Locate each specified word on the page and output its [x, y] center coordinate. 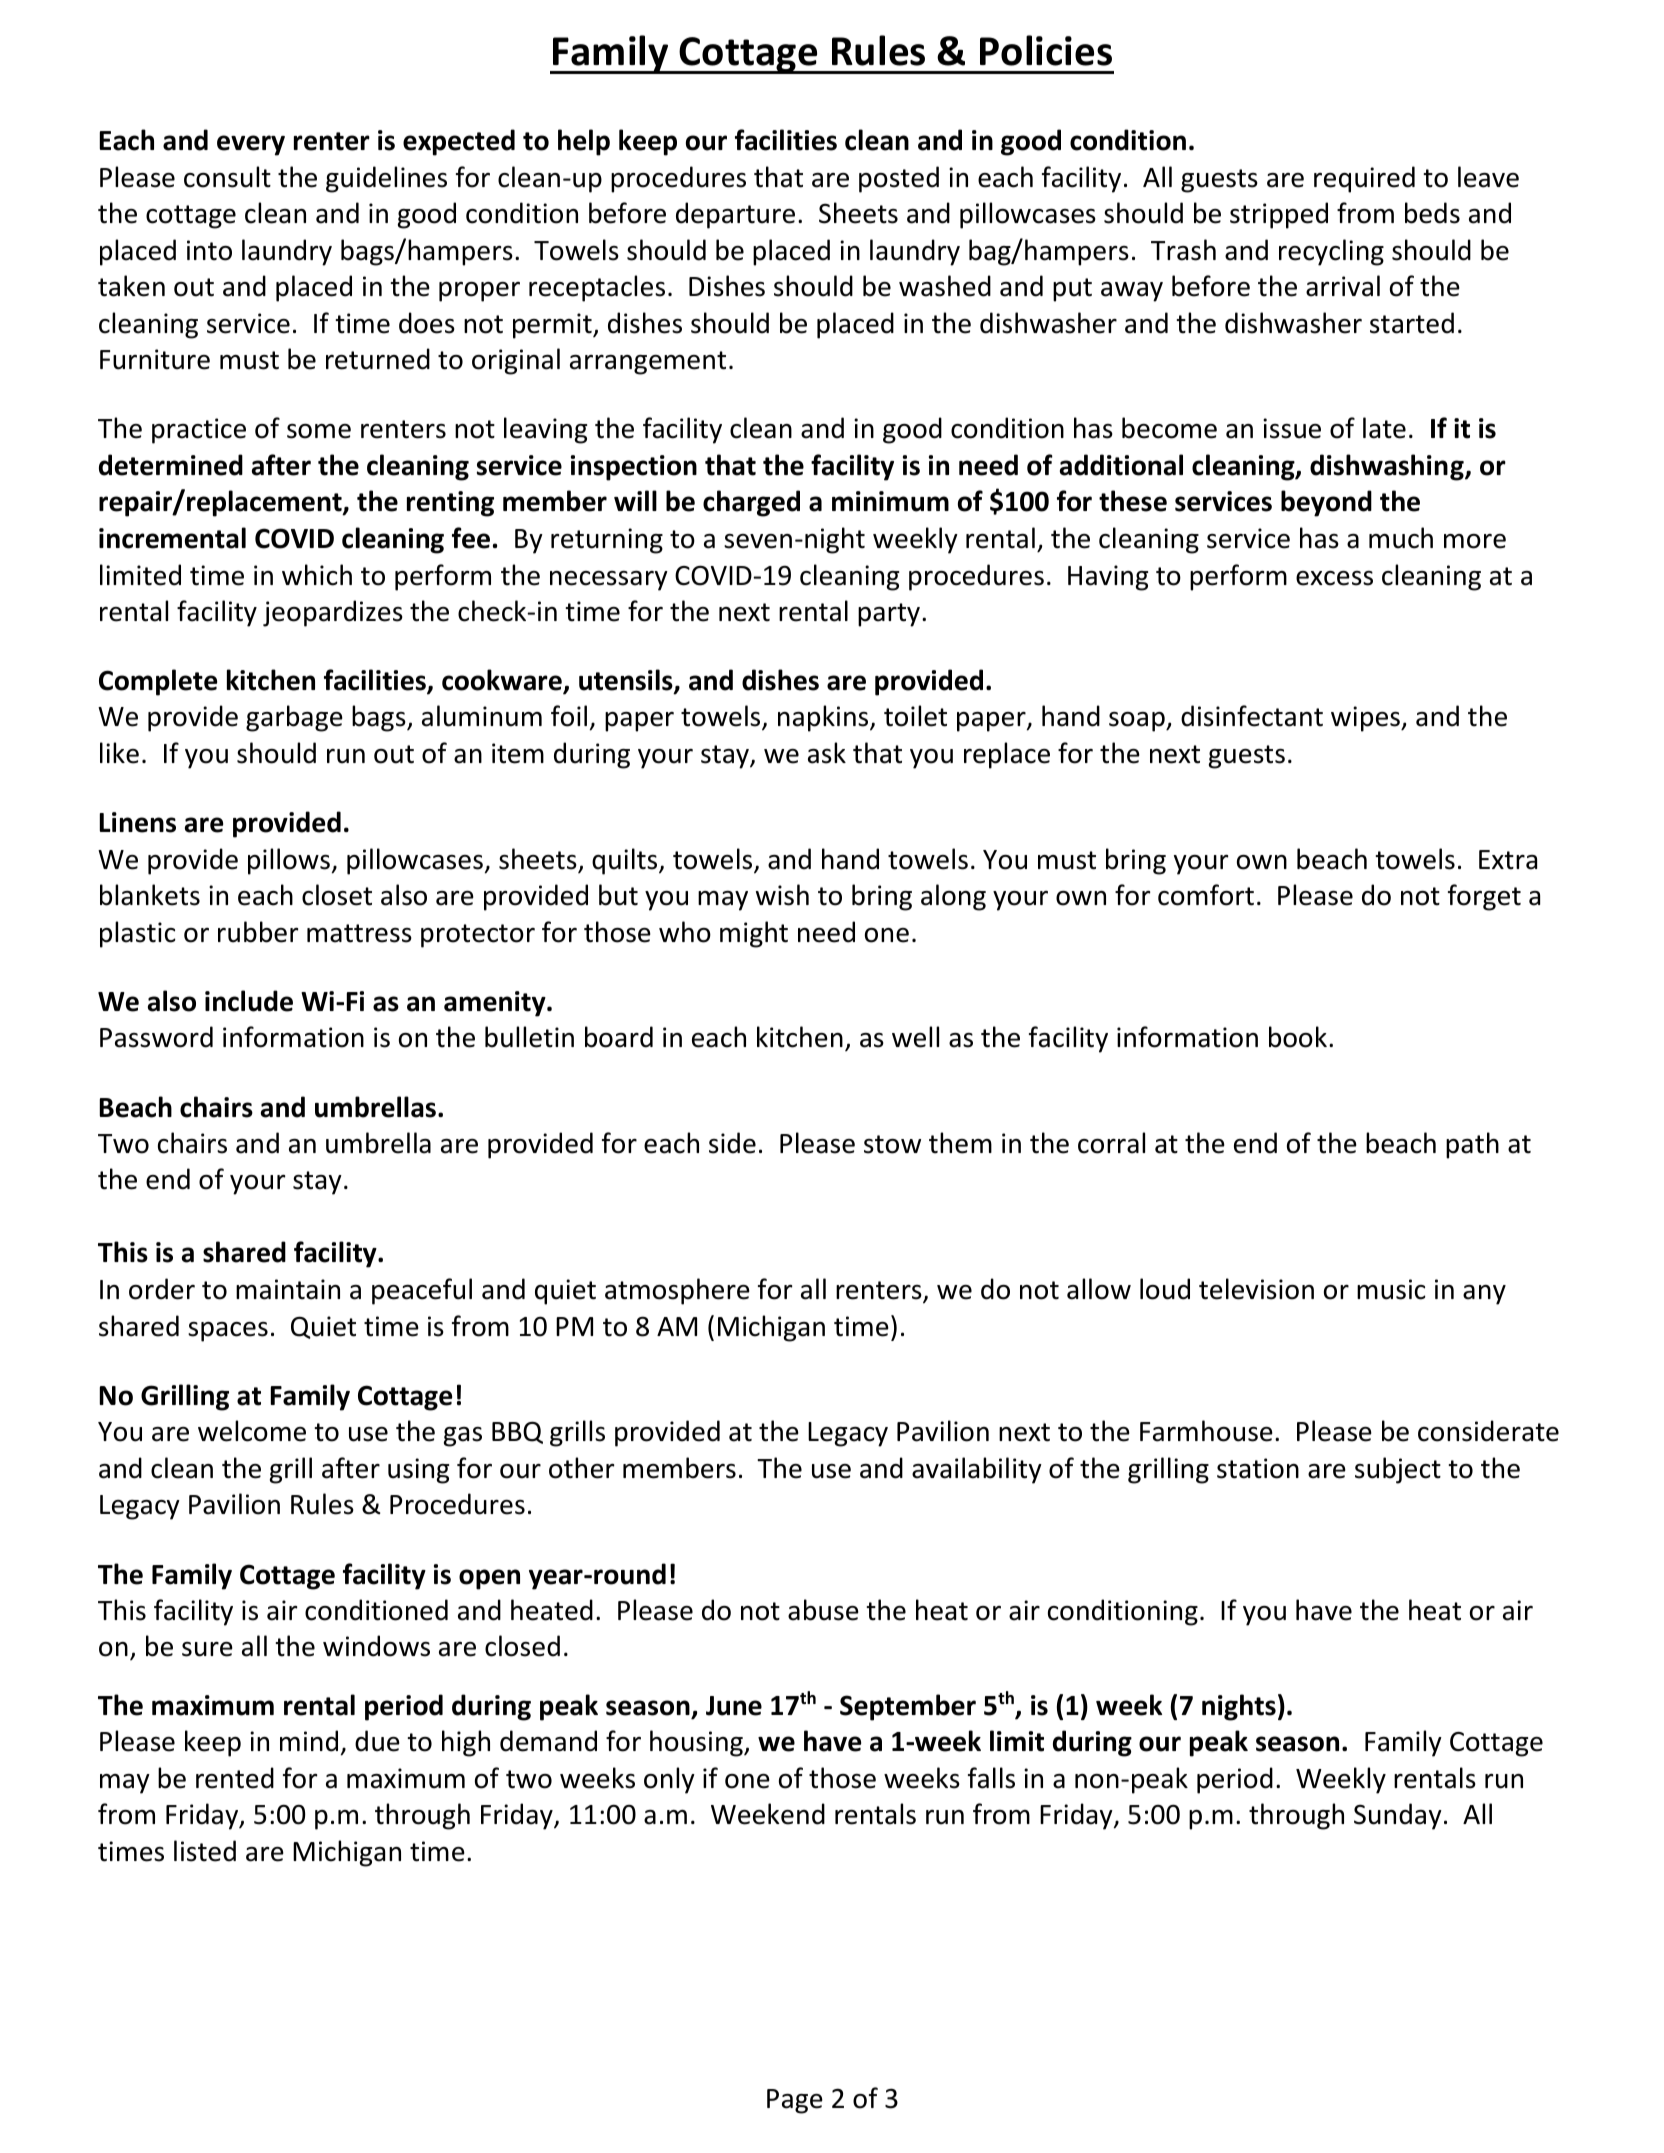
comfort [1206, 895]
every [251, 145]
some [319, 431]
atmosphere [677, 1291]
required [1364, 179]
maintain [288, 1289]
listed [205, 1851]
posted [899, 179]
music [1391, 1289]
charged [751, 503]
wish [782, 895]
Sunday [1398, 1816]
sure [207, 1649]
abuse [823, 1610]
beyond [1326, 503]
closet [337, 895]
